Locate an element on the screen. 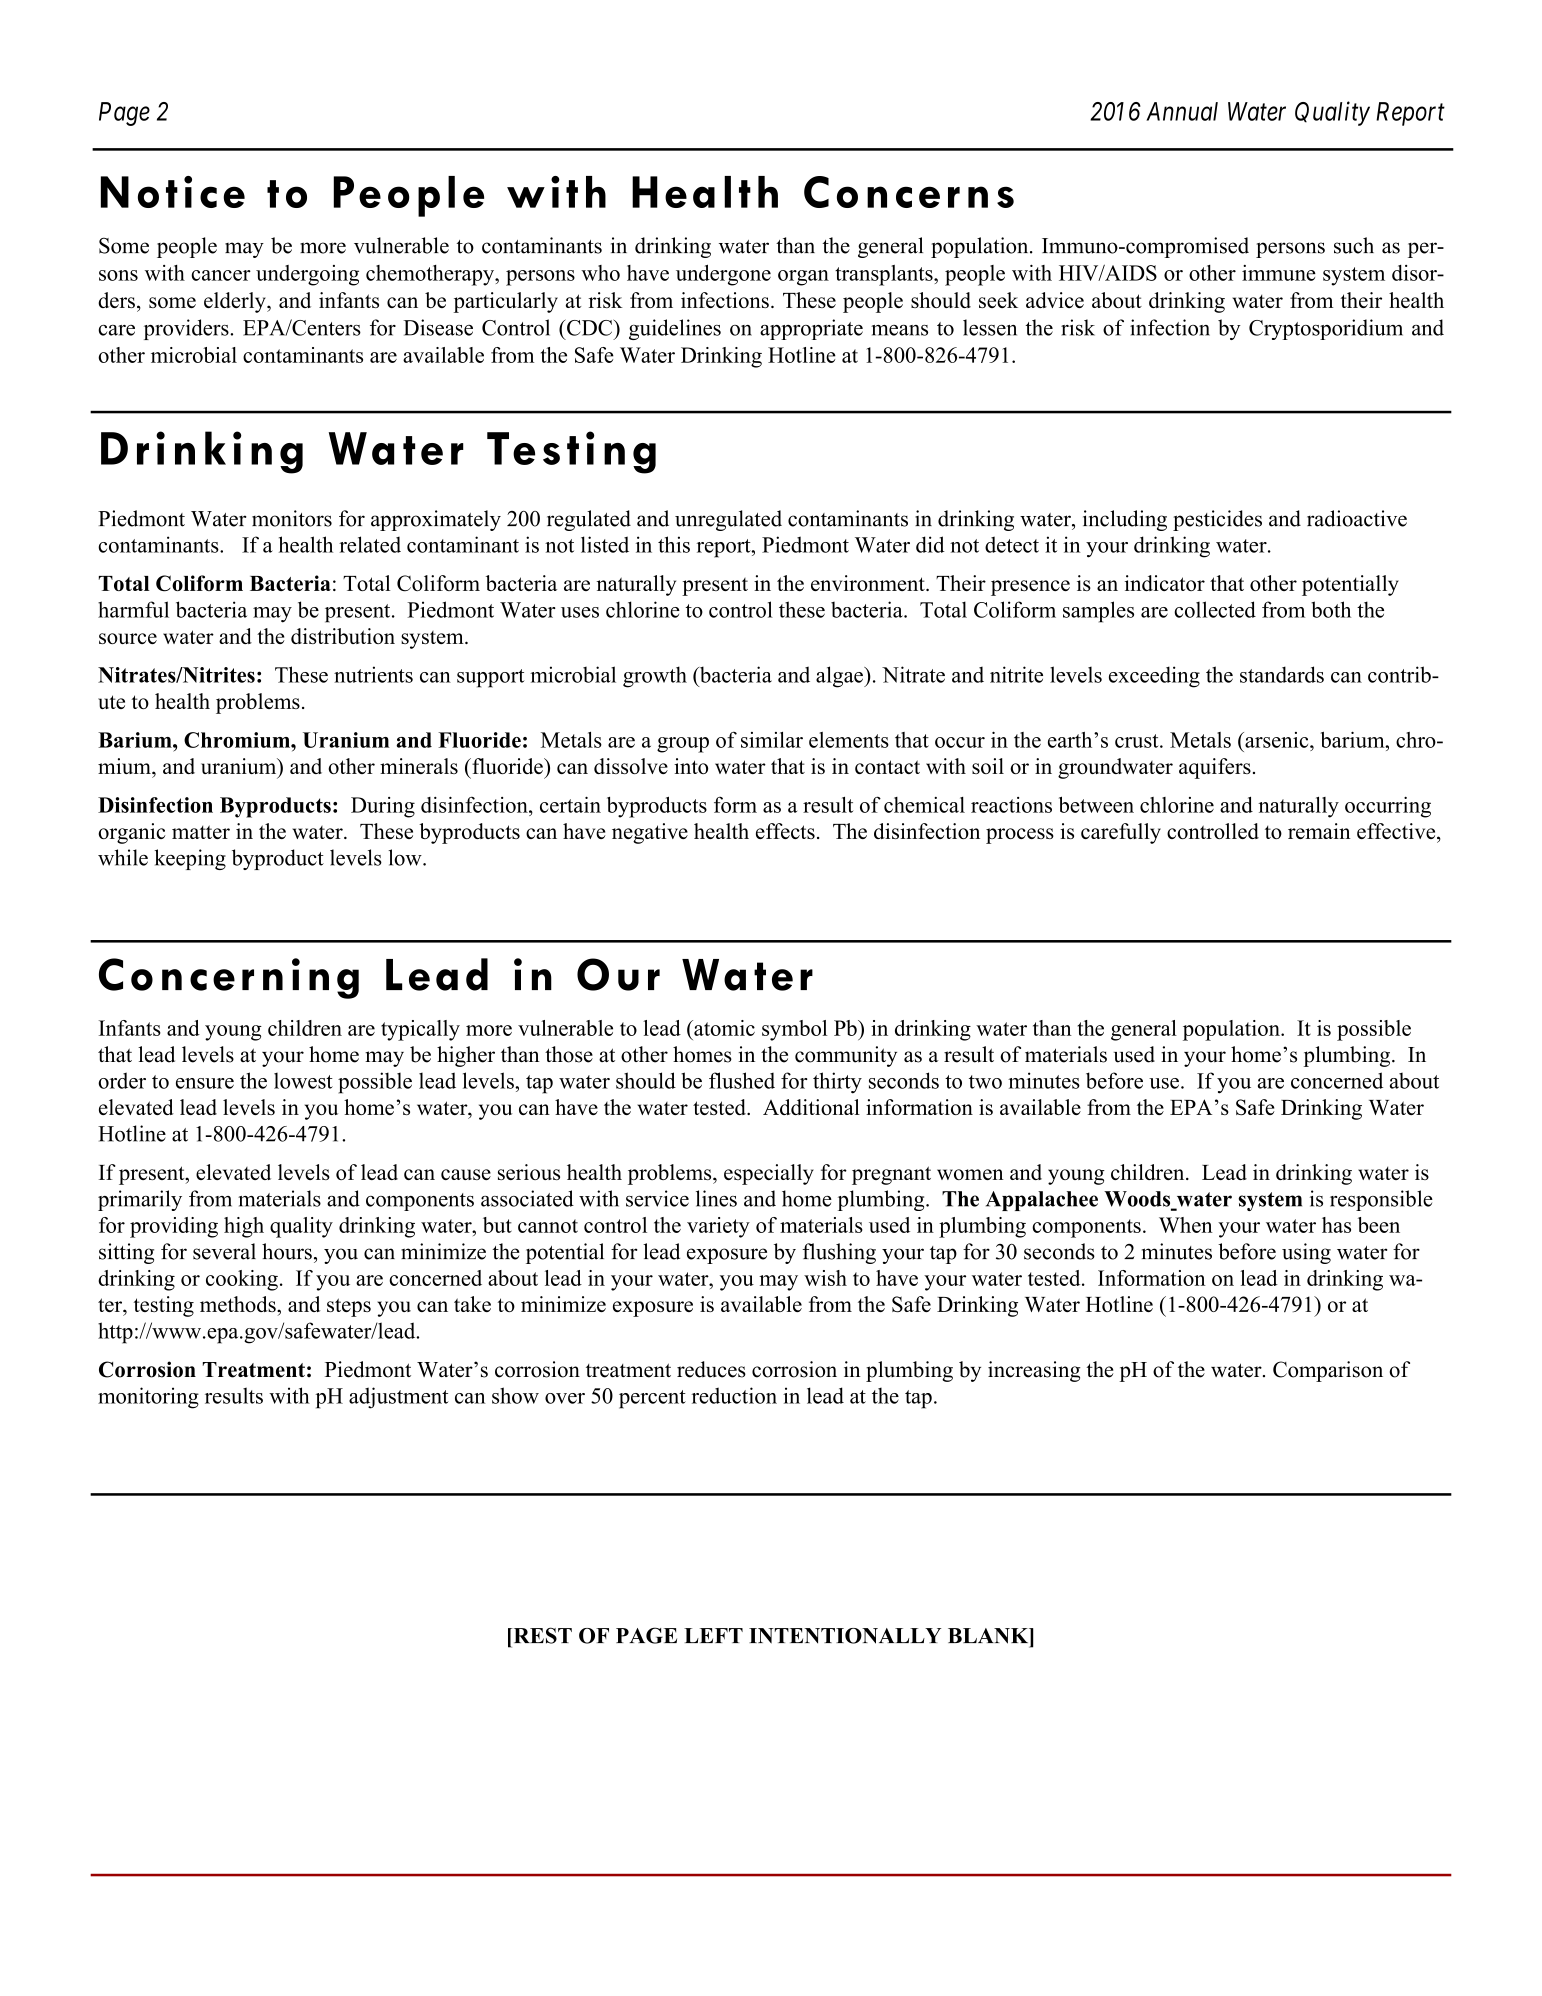 Image resolution: width=1542 pixels, height=1996 pixels. effects is located at coordinates (785, 831).
